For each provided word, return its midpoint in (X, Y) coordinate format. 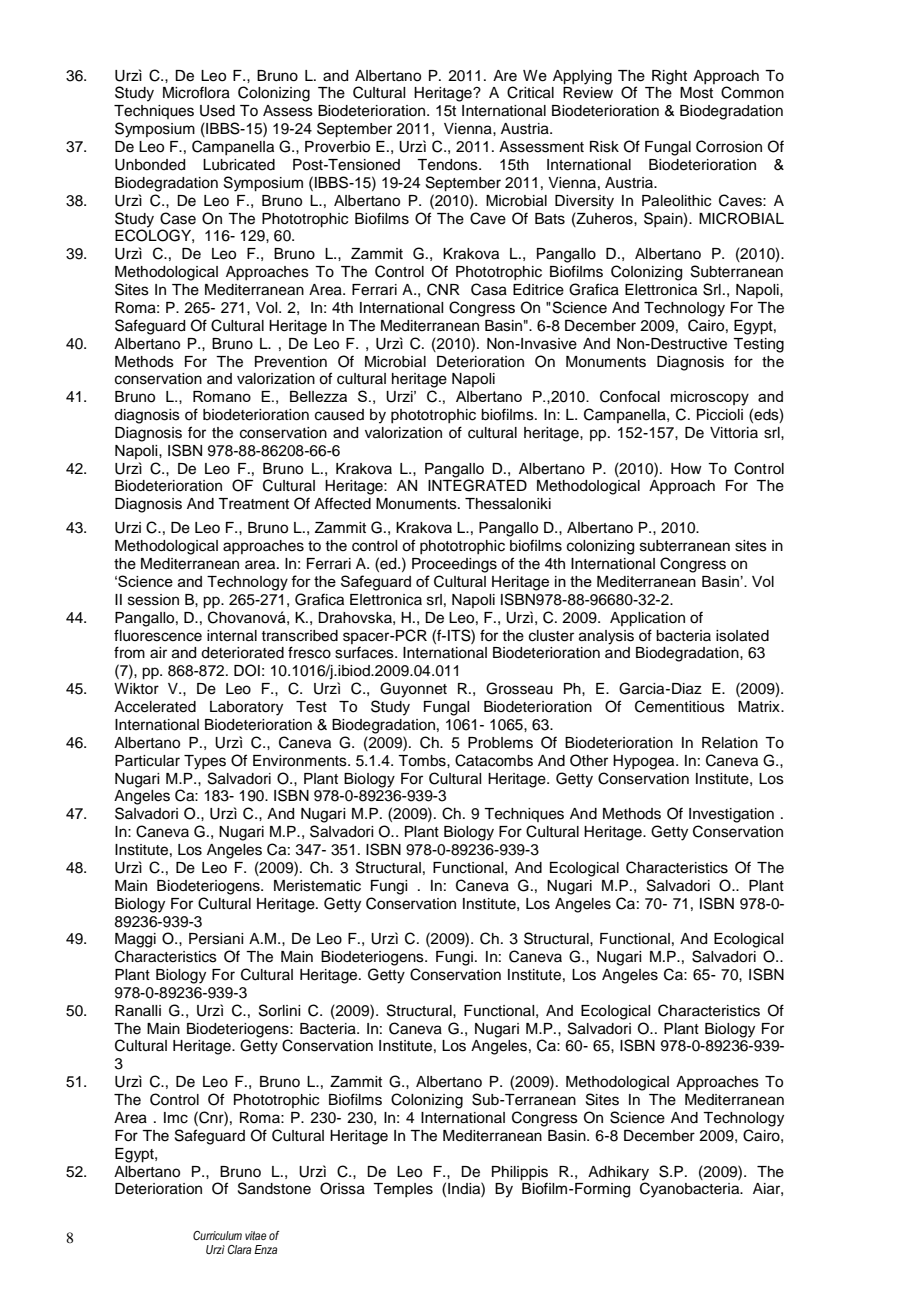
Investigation (731, 815)
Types (205, 762)
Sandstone (274, 1188)
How (686, 468)
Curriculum (217, 1235)
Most (696, 93)
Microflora (196, 92)
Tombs (423, 761)
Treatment (253, 504)
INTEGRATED (477, 485)
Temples (403, 1190)
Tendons (448, 165)
